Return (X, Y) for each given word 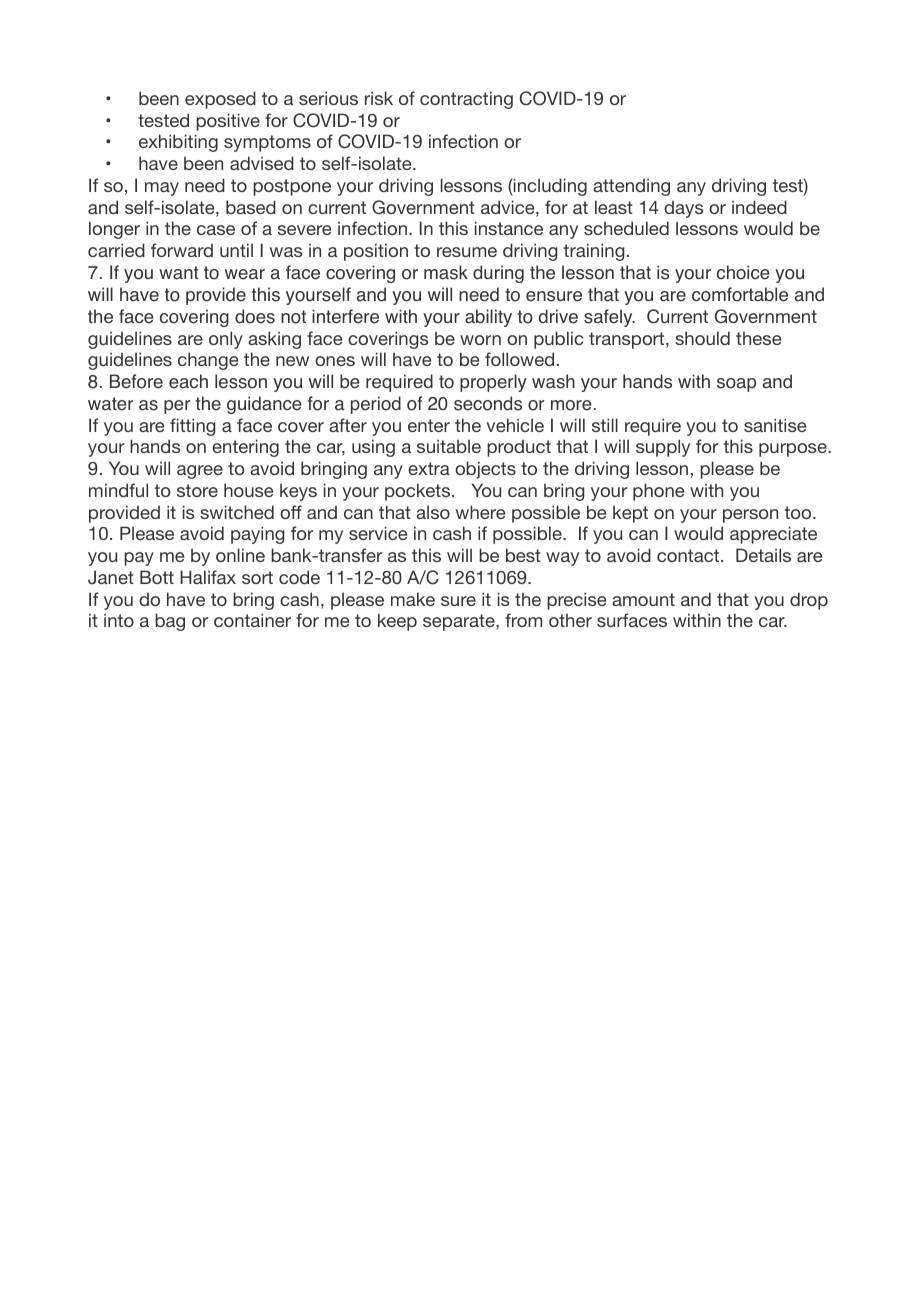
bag (170, 622)
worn (480, 340)
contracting (466, 100)
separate (460, 622)
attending (631, 187)
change (208, 361)
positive (228, 122)
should (702, 338)
